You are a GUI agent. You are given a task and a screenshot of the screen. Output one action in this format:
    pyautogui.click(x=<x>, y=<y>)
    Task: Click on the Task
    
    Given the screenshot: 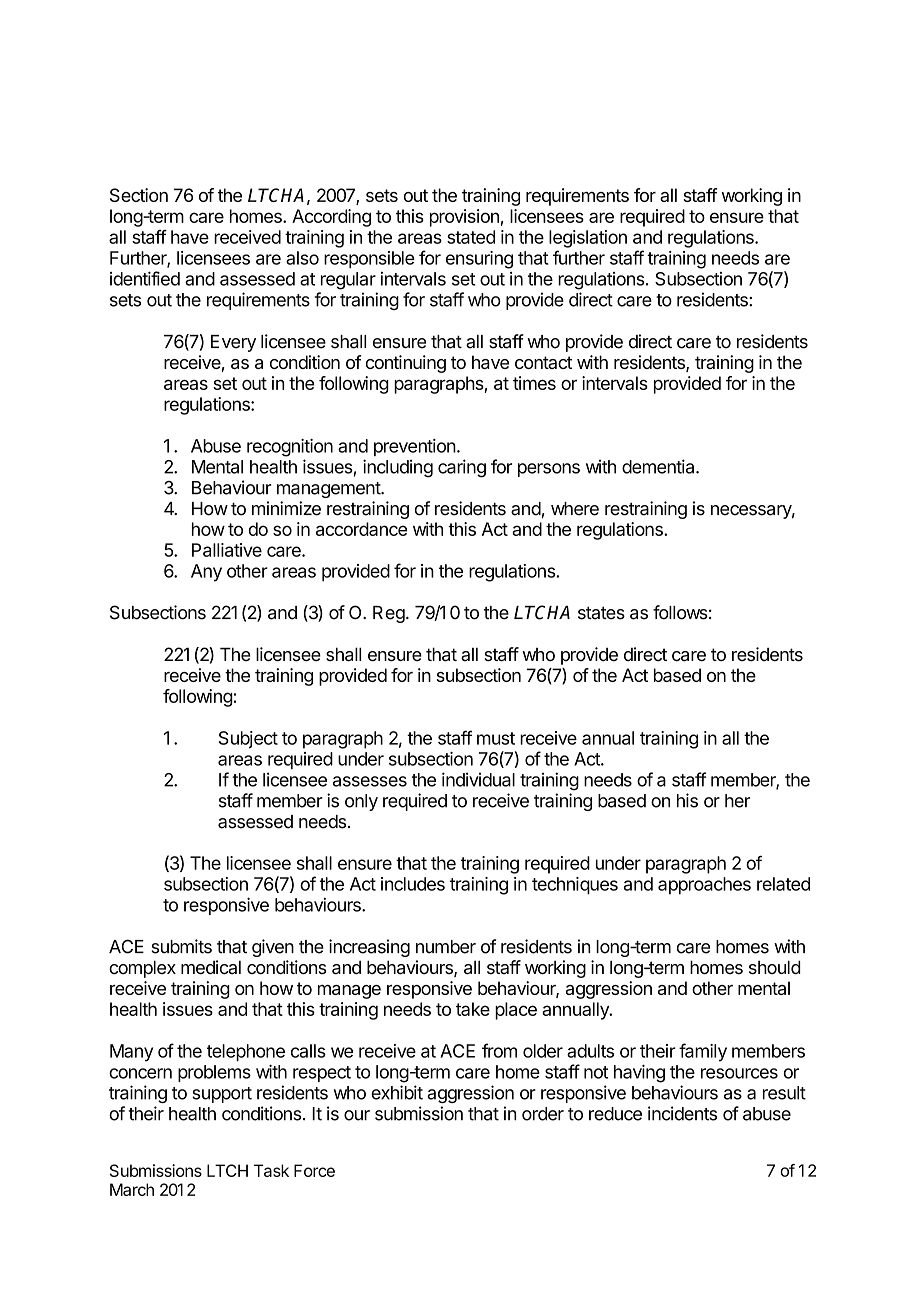 What is the action you would take?
    pyautogui.click(x=271, y=1170)
